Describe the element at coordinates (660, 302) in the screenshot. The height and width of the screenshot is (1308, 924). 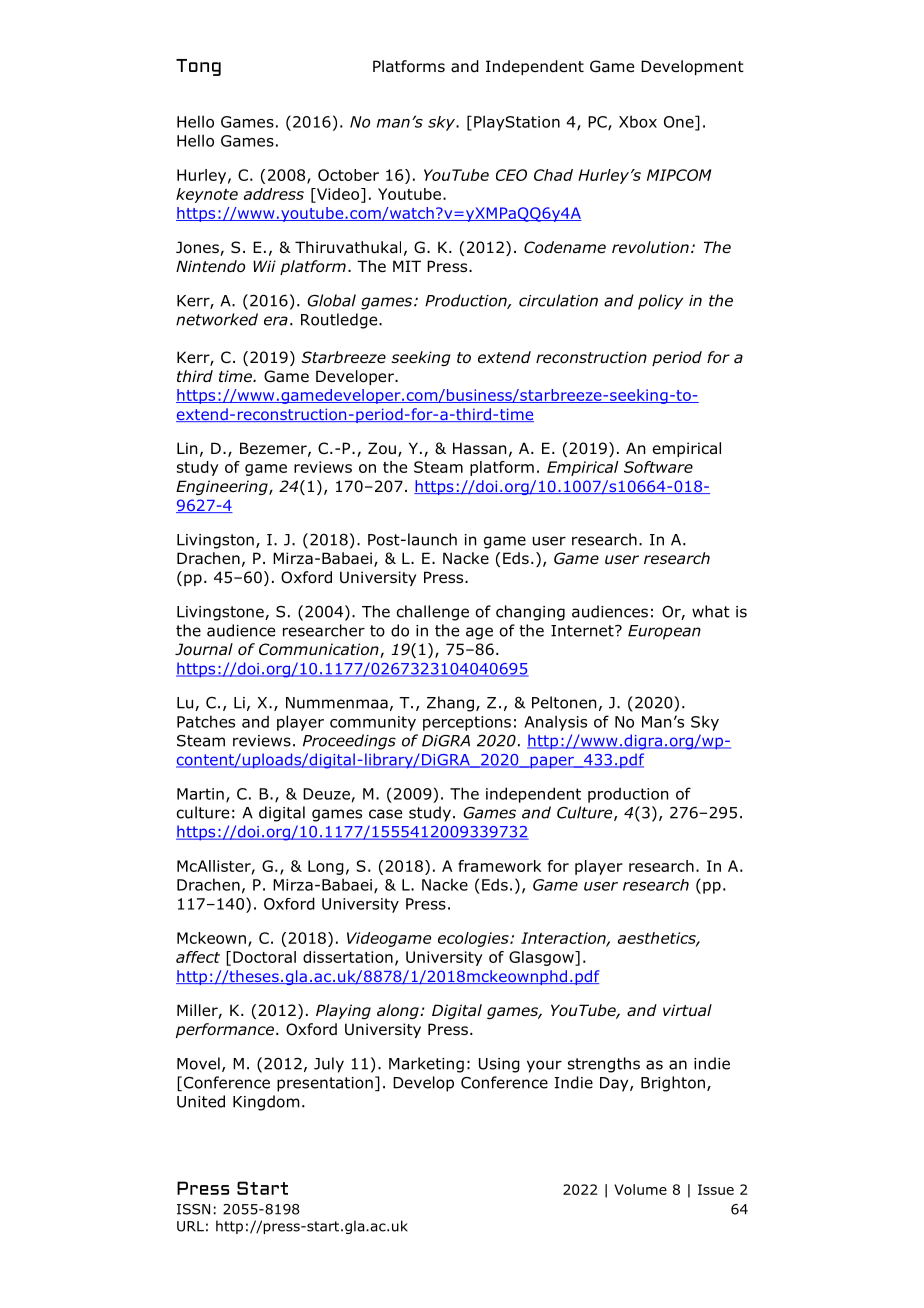
I see `policy` at that location.
